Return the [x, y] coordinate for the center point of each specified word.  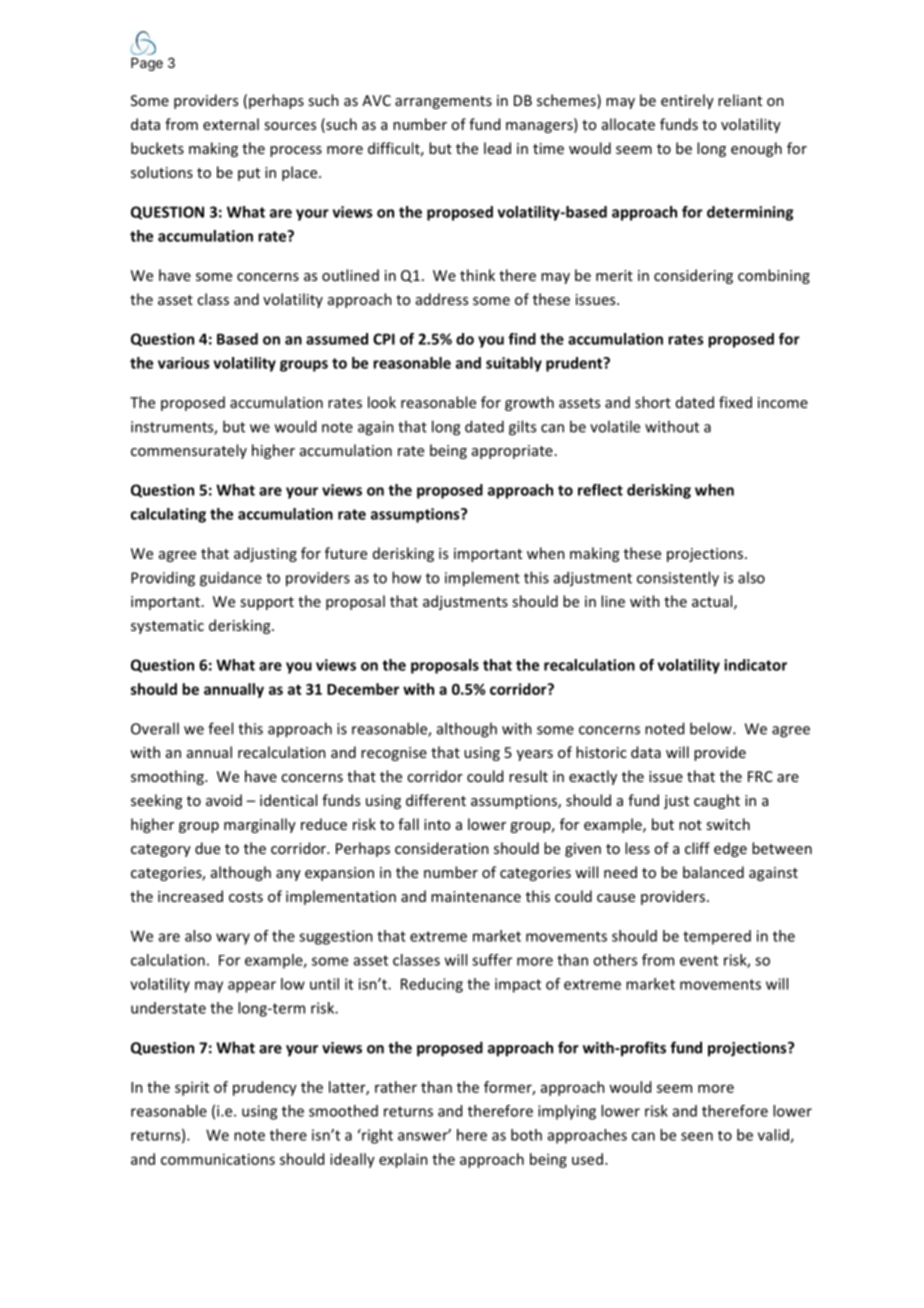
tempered [717, 937]
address [442, 299]
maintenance [476, 896]
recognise [394, 754]
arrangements [443, 102]
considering [693, 276]
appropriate [512, 452]
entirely [687, 101]
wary [233, 939]
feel [220, 728]
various [183, 363]
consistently [678, 579]
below [712, 728]
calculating [168, 515]
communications [218, 1159]
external [231, 124]
